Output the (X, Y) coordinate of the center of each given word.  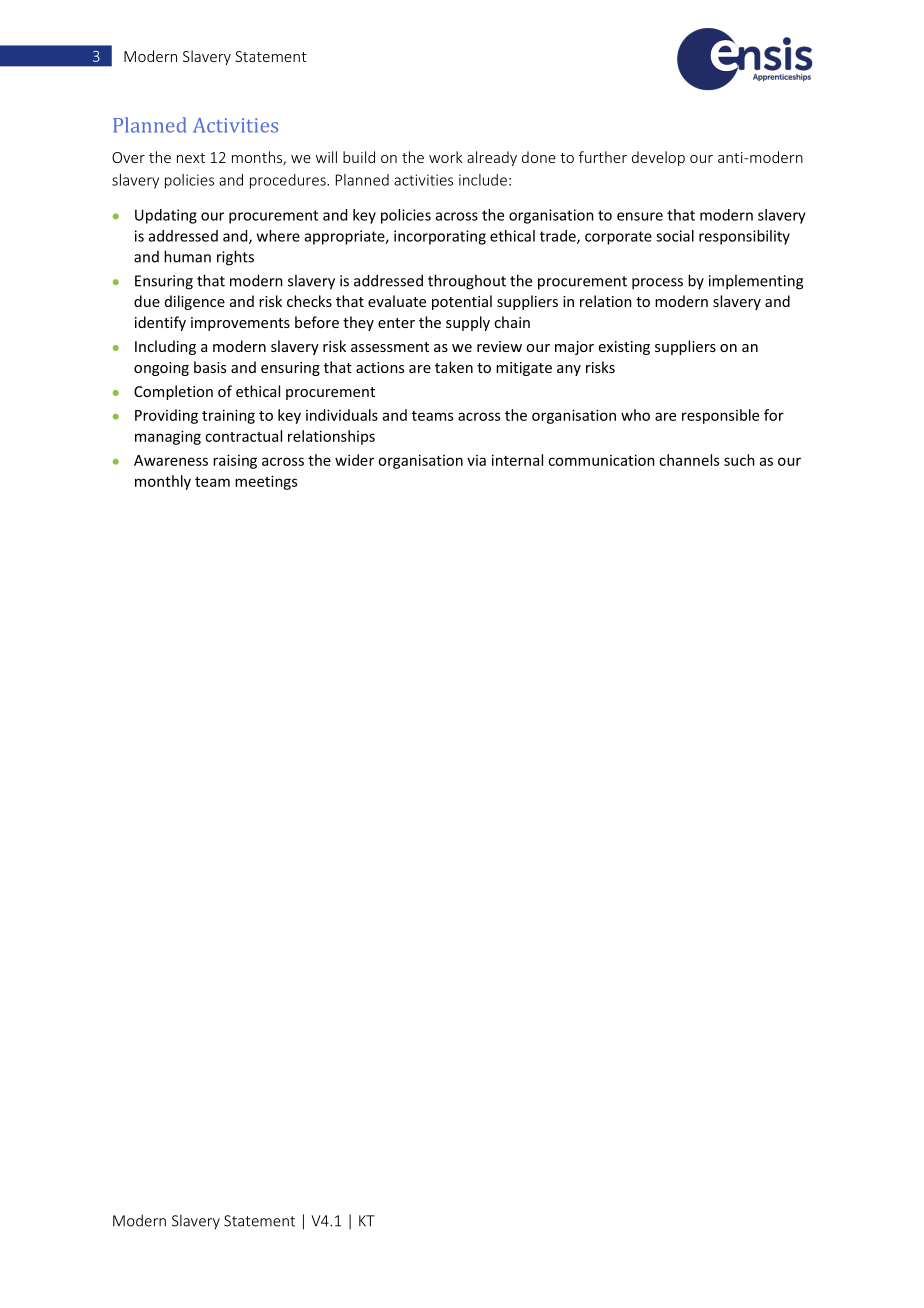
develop (658, 158)
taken (454, 367)
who (635, 415)
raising (235, 461)
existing (624, 348)
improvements (240, 324)
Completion (173, 392)
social (675, 236)
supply (468, 323)
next (191, 158)
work (446, 157)
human (187, 256)
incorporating (440, 237)
